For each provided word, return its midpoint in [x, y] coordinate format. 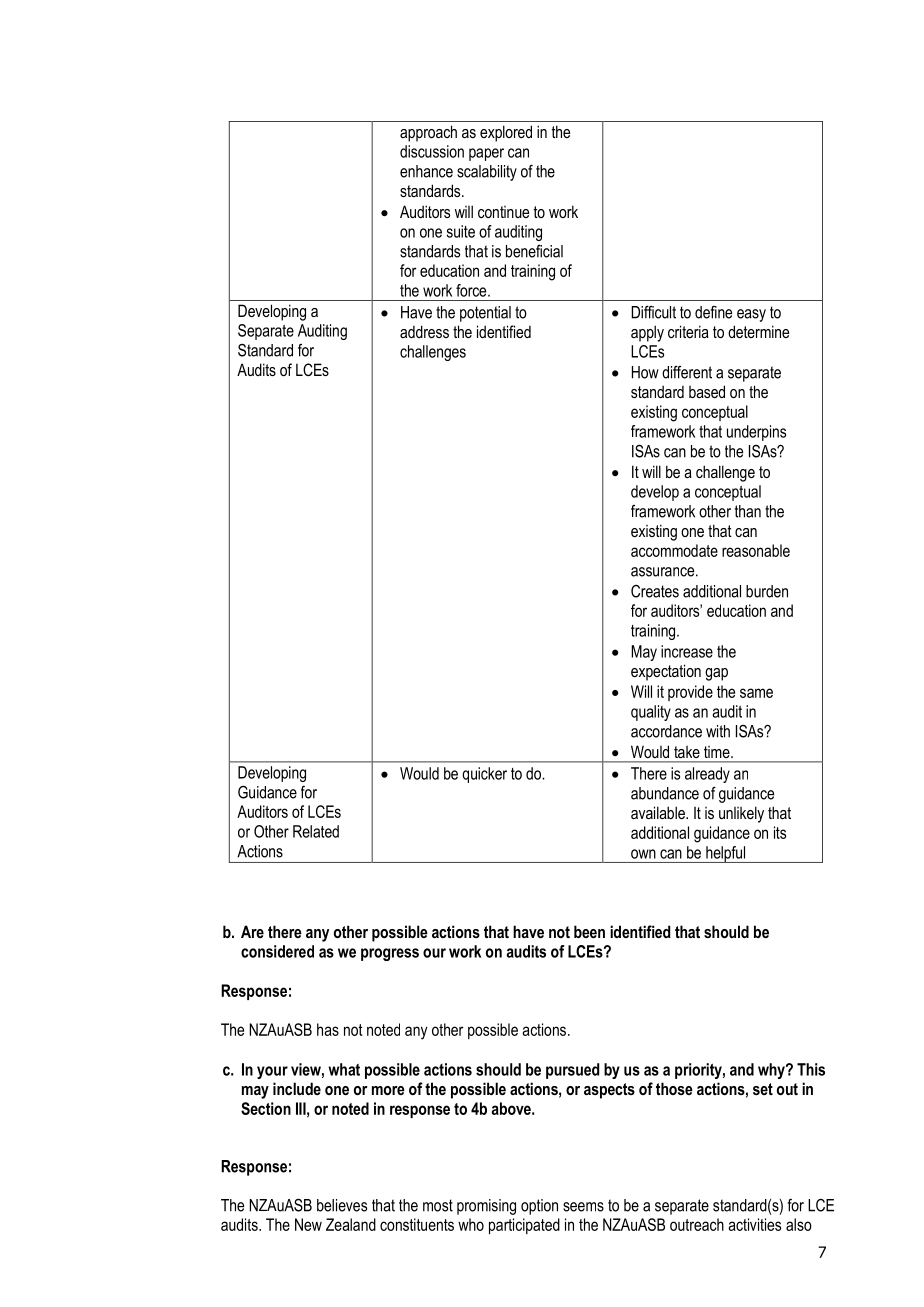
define [713, 312]
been [589, 931]
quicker [484, 775]
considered [277, 951]
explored [506, 133]
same [756, 693]
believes [342, 1205]
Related [316, 831]
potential [485, 314]
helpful [726, 854]
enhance [426, 171]
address [424, 331]
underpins [756, 433]
